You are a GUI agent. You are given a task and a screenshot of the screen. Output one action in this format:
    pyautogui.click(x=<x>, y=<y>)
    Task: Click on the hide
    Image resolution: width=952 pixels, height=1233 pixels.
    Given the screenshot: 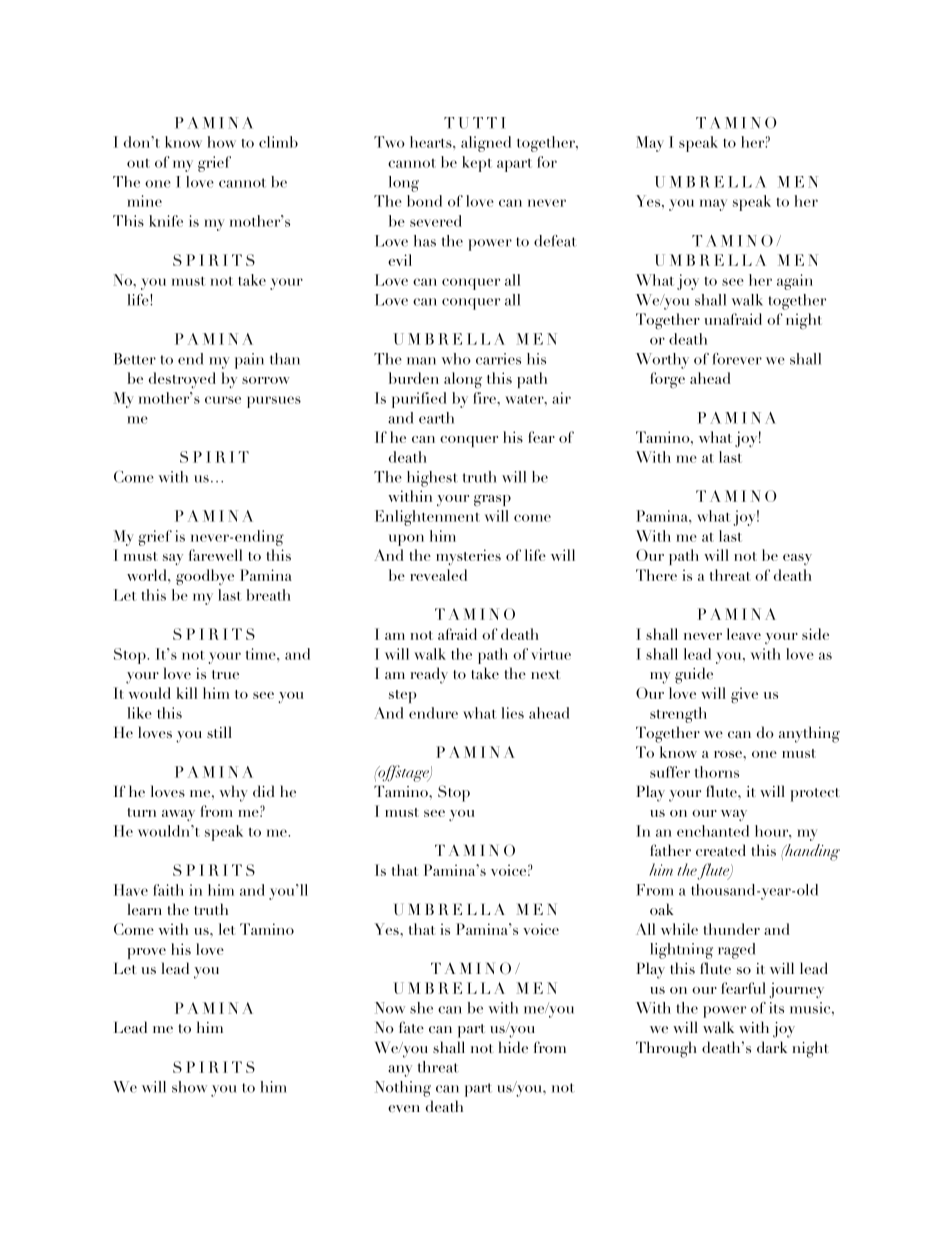 What is the action you would take?
    pyautogui.click(x=513, y=1047)
